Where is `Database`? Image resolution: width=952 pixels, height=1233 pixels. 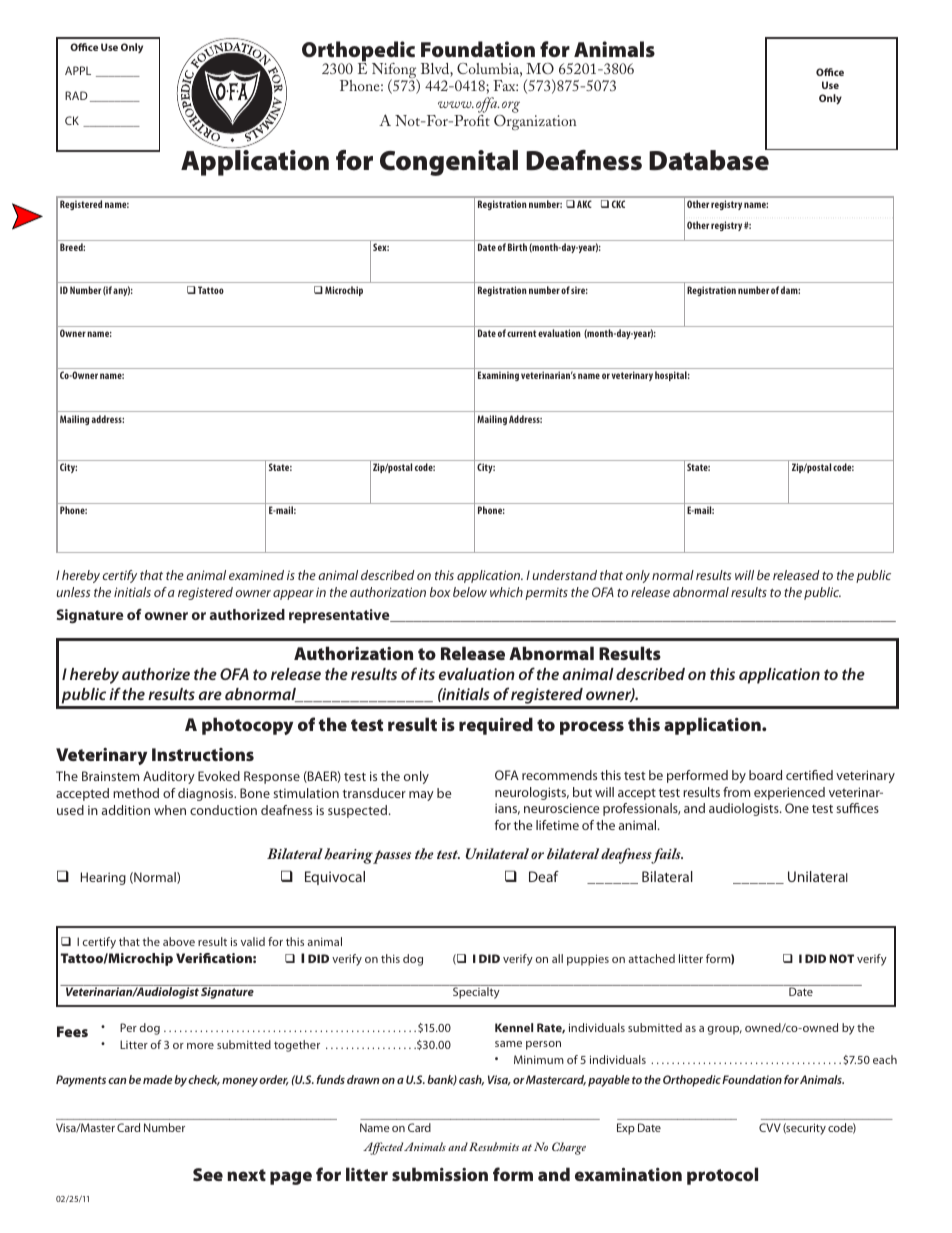 Database is located at coordinates (710, 159).
